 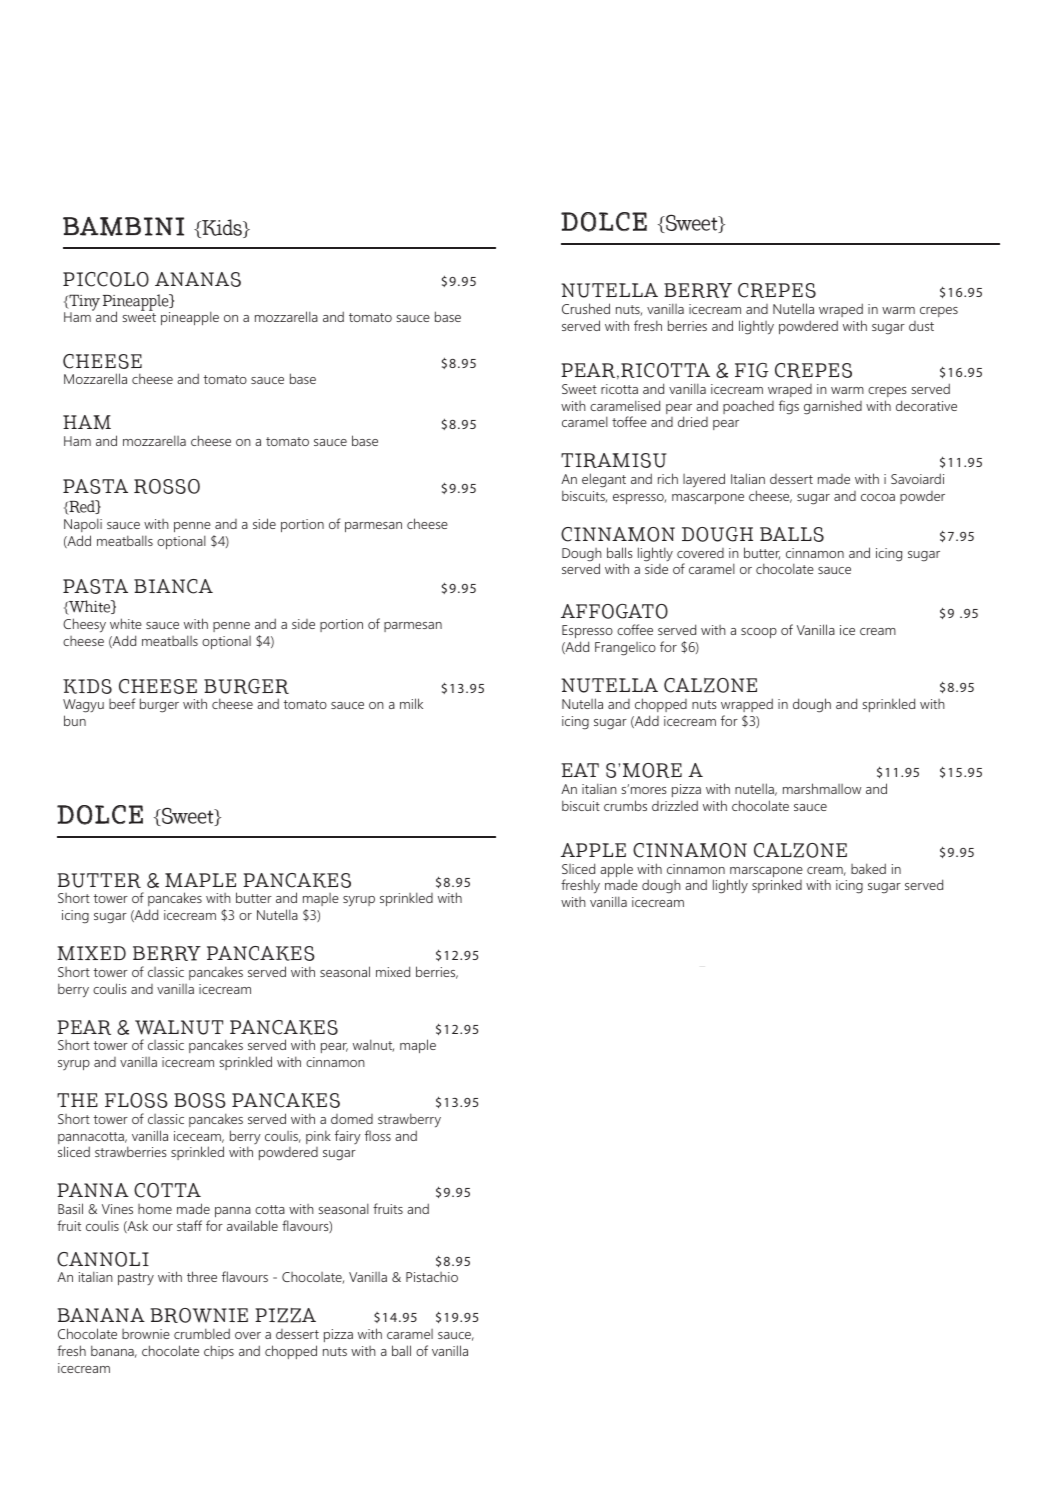 I want to click on crumbled, so click(x=202, y=1333).
